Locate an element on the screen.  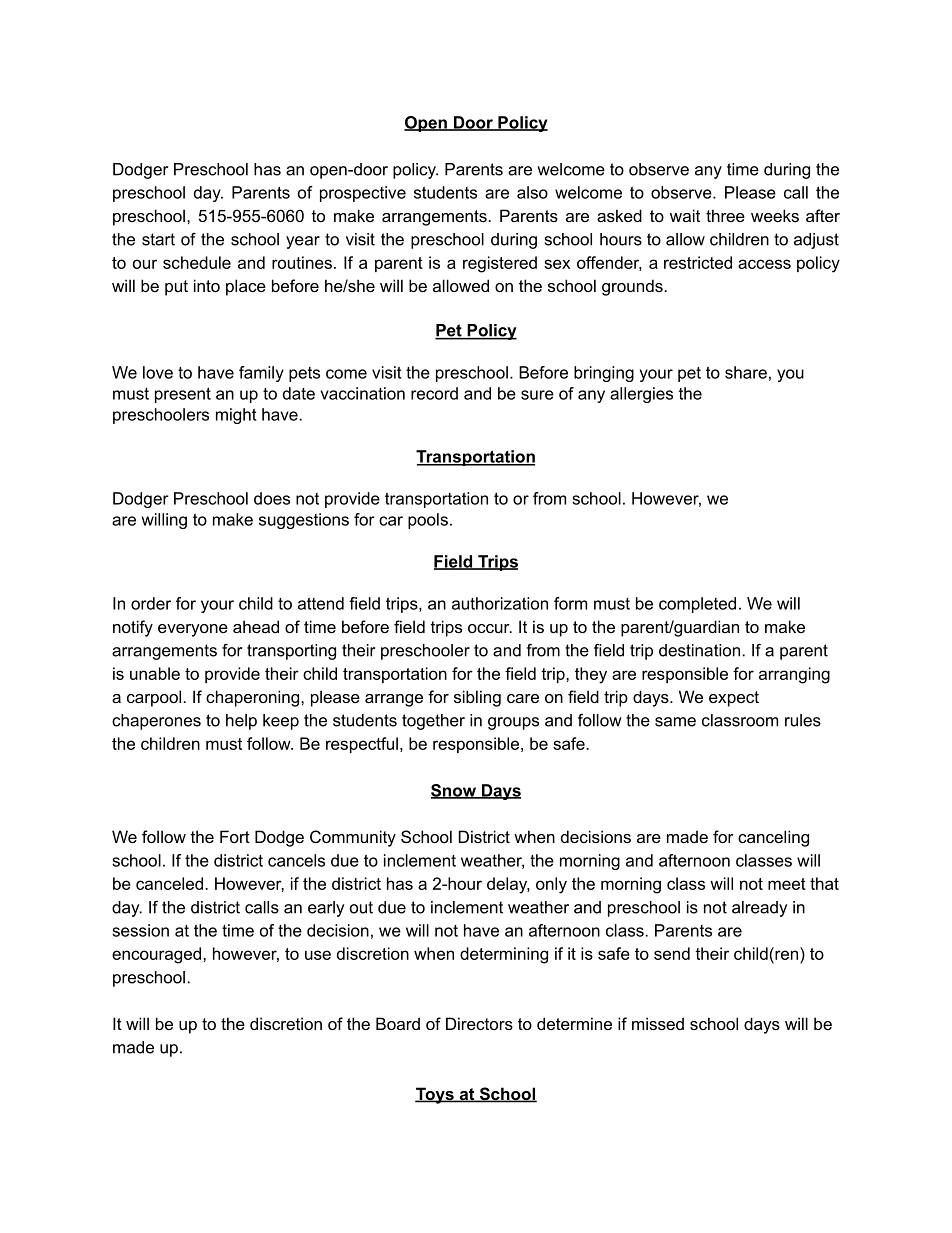
completed is located at coordinates (697, 605).
